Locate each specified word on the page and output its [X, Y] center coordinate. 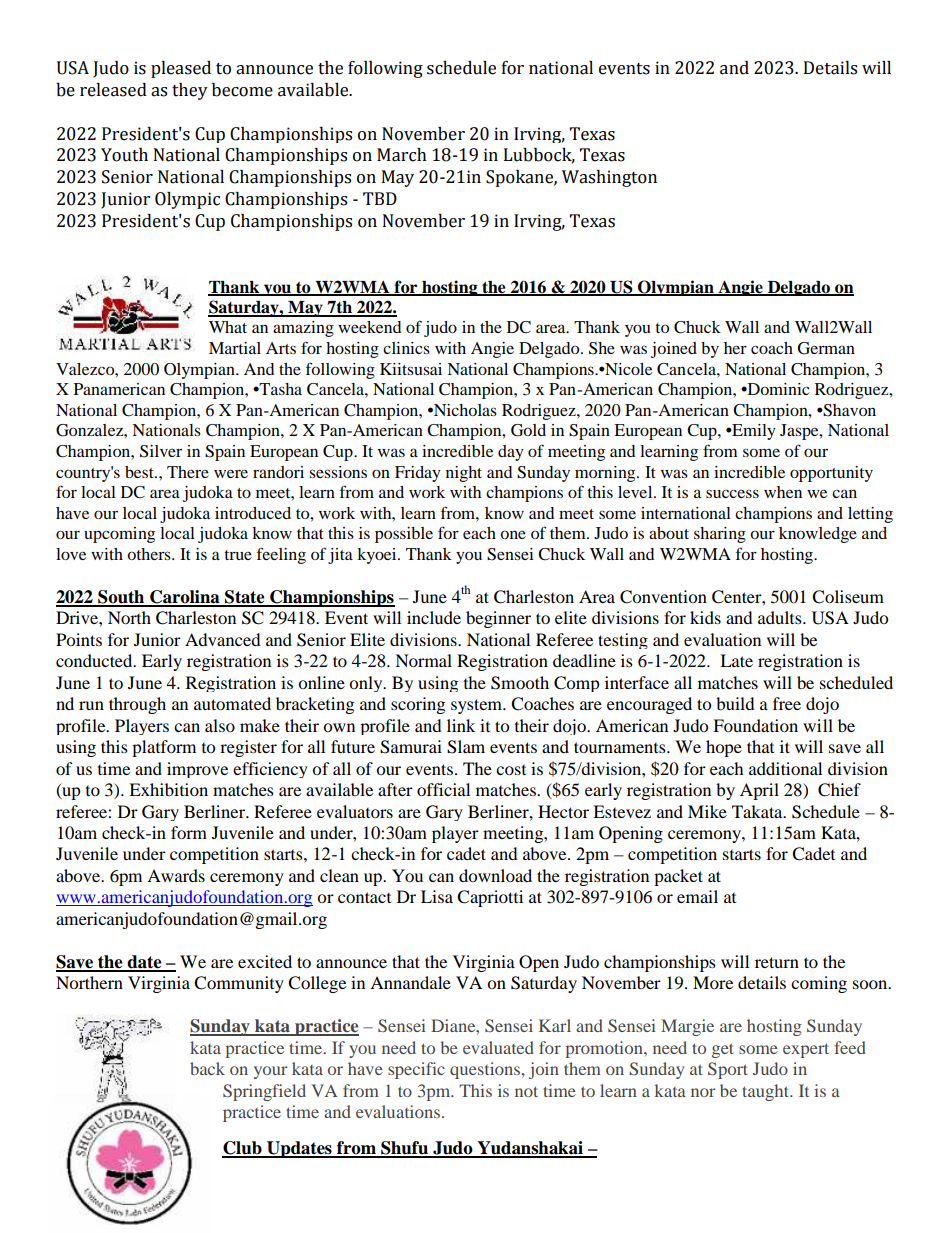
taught [766, 1092]
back [207, 1068]
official [443, 789]
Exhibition [168, 789]
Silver [161, 451]
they [190, 91]
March [402, 155]
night [464, 474]
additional [785, 768]
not [526, 1091]
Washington [609, 178]
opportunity [831, 474]
